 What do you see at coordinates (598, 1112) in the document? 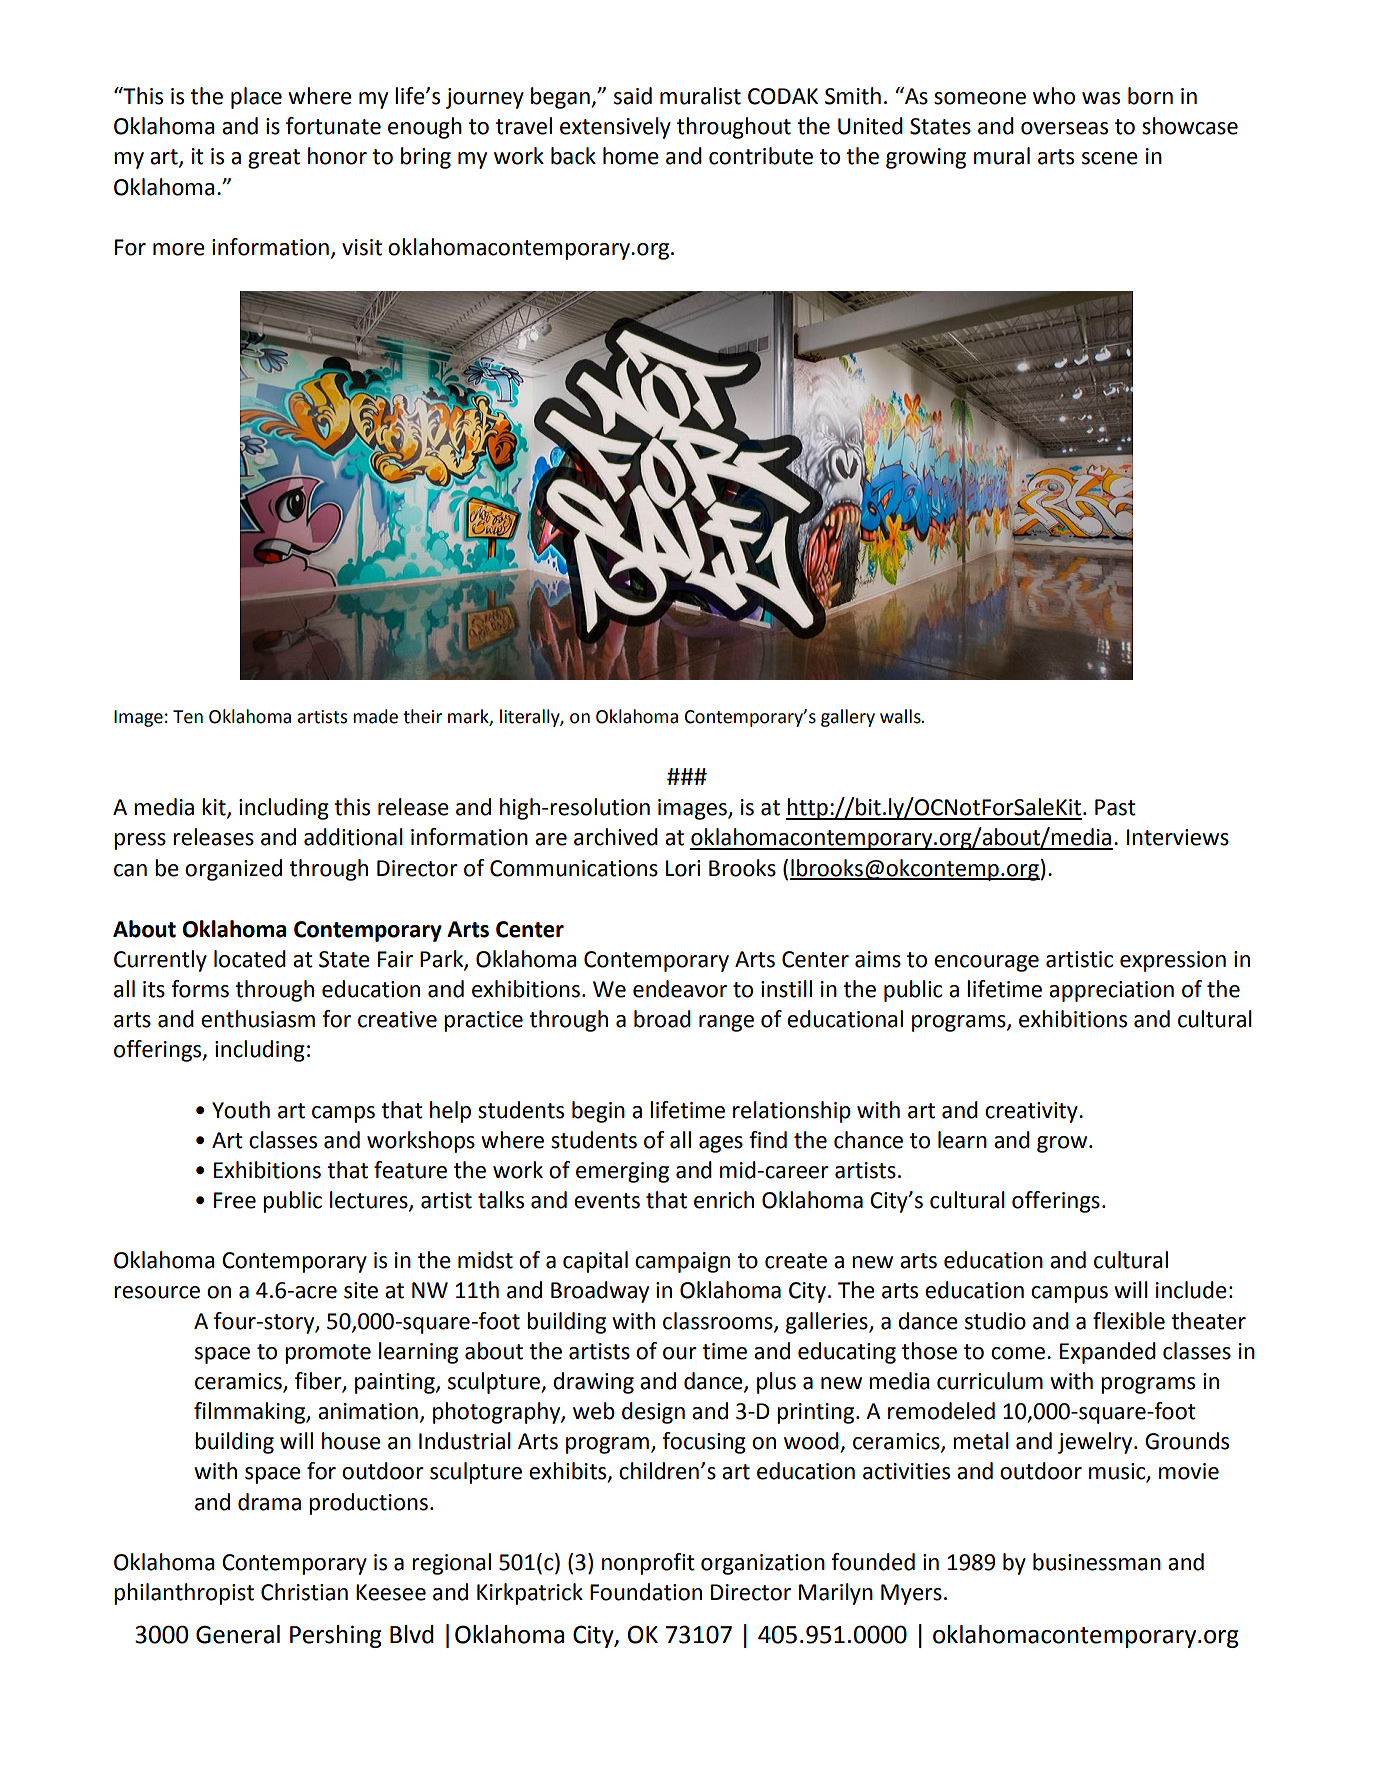
I see `begin` at bounding box center [598, 1112].
